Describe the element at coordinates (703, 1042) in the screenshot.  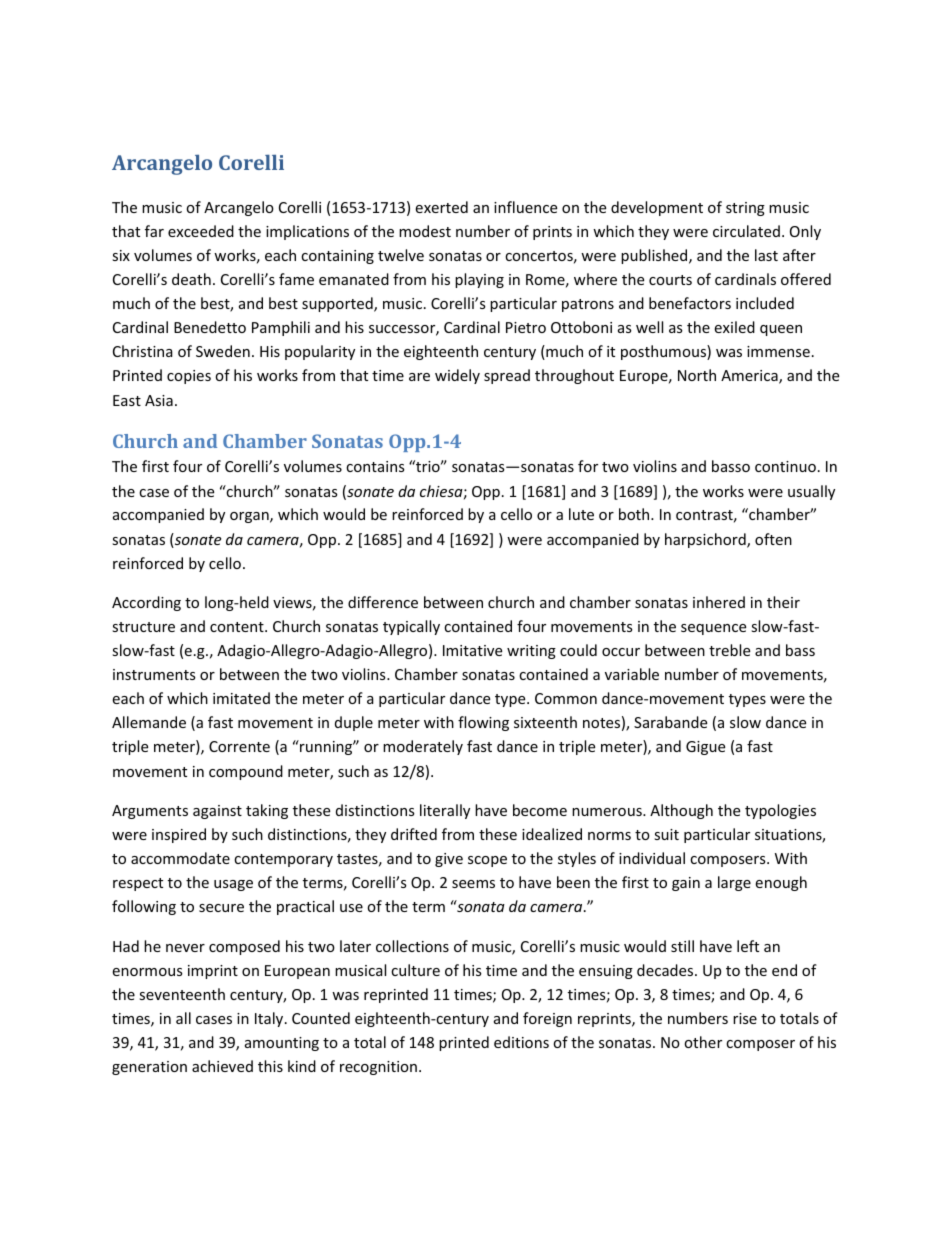
I see `other` at that location.
